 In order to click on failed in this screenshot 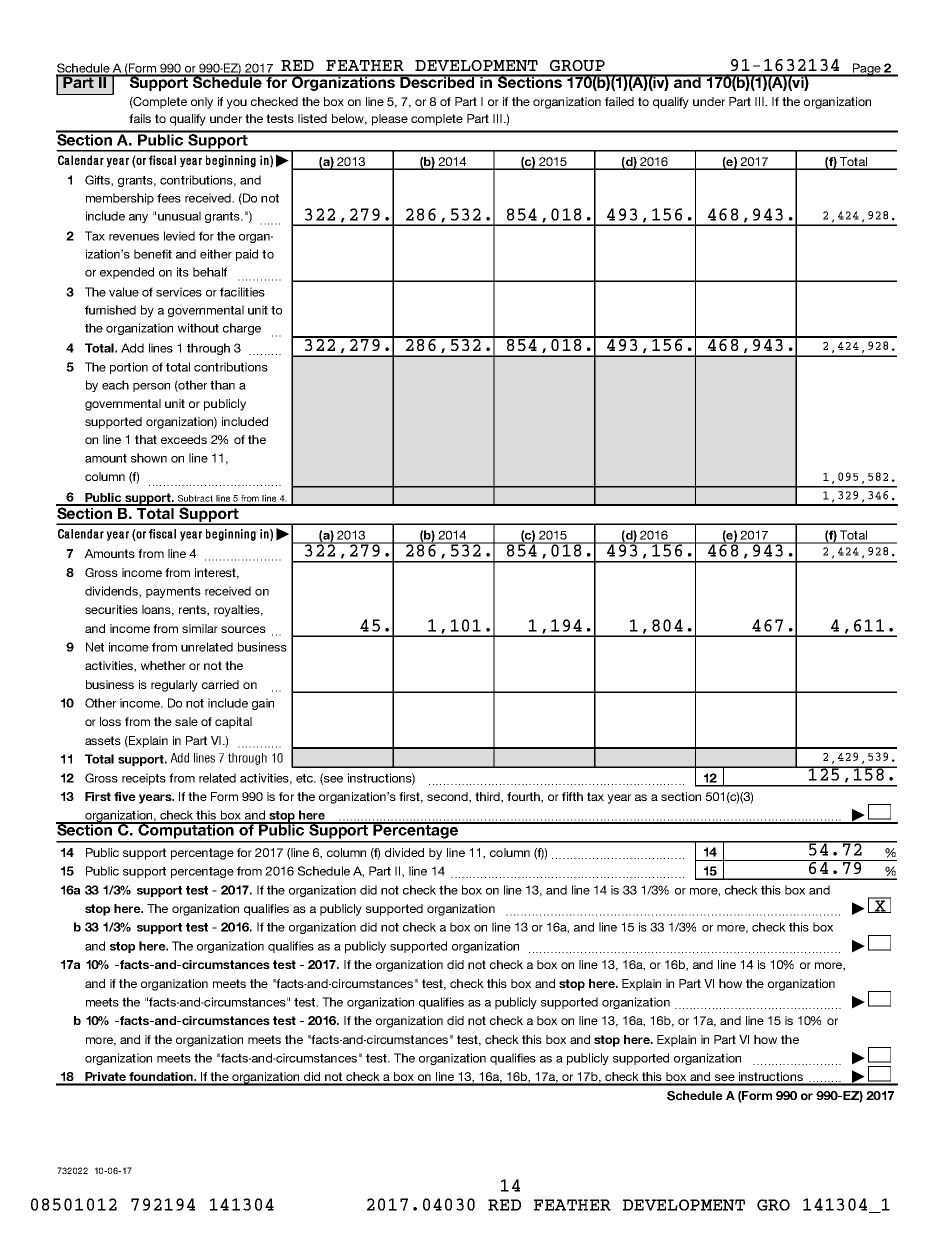, I will do `click(619, 101)`.
